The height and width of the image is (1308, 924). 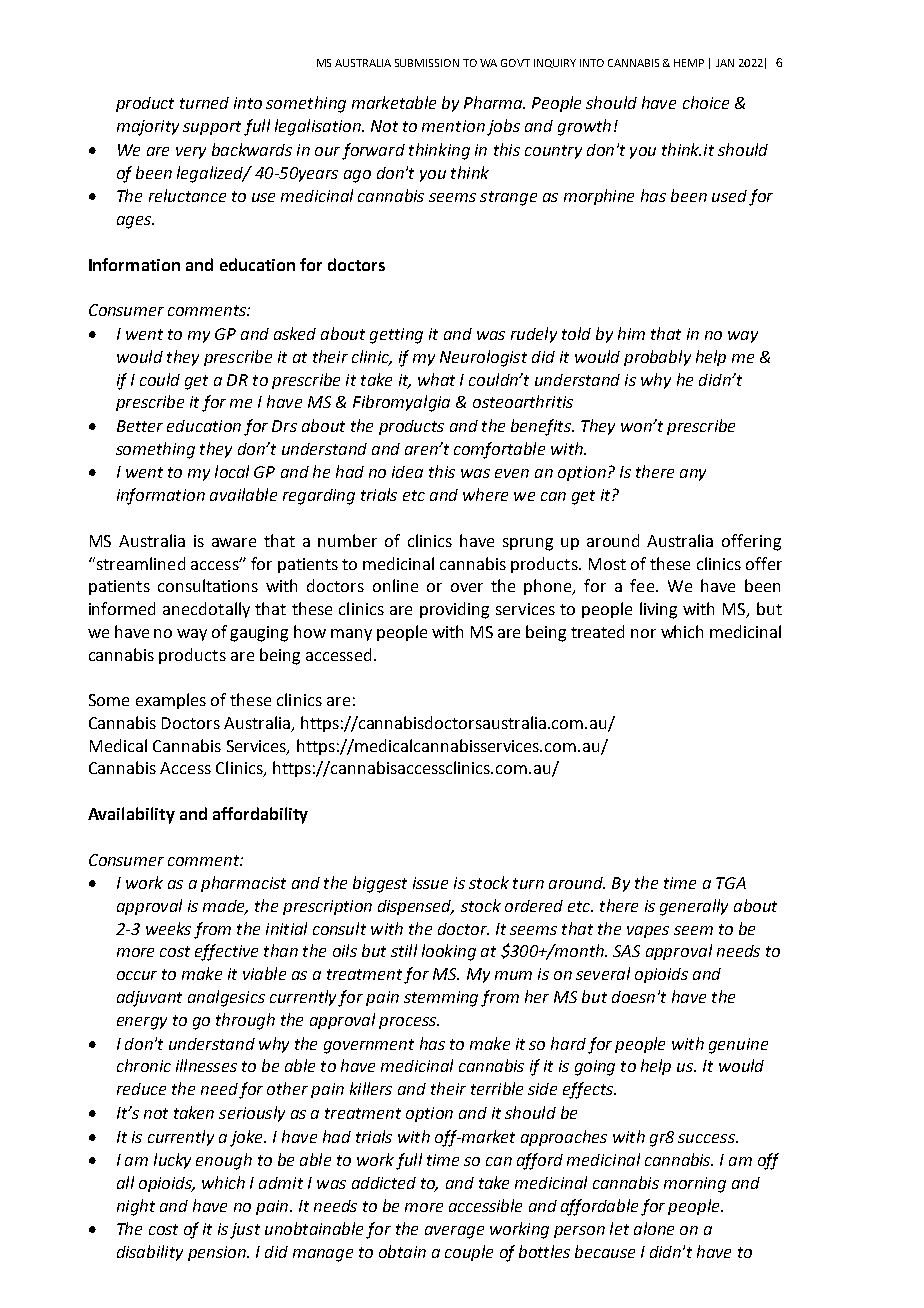 What do you see at coordinates (407, 472) in the image?
I see `idea` at bounding box center [407, 472].
